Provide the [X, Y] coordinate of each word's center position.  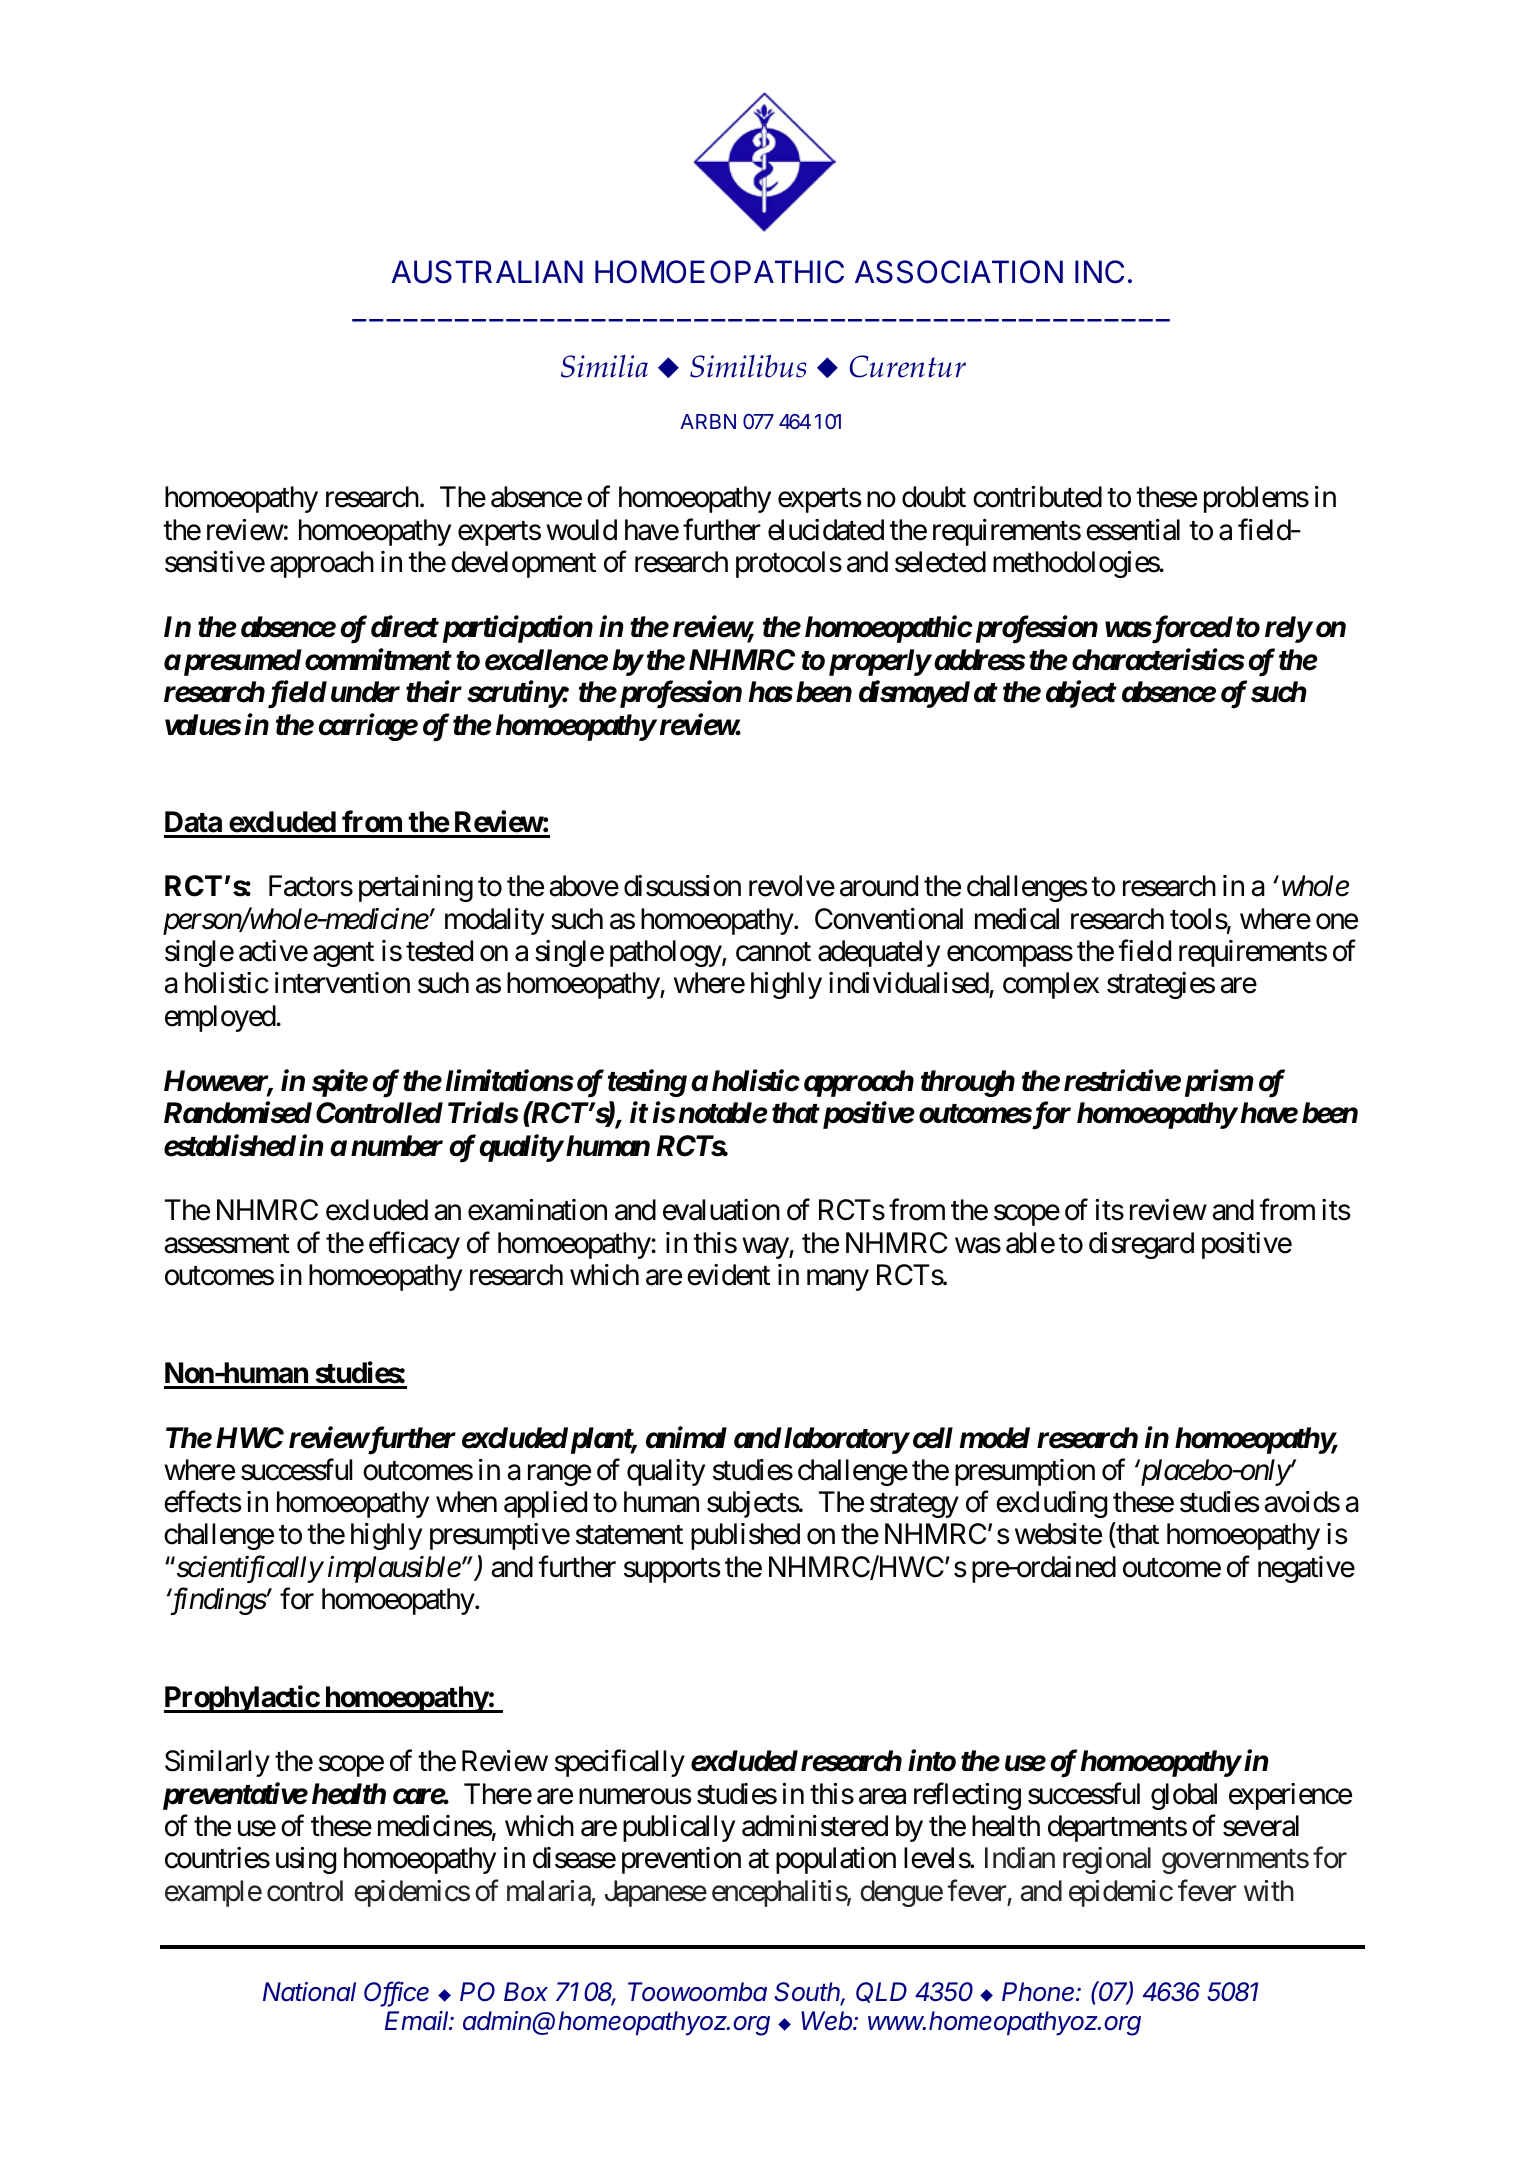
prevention [681, 1860]
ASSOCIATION [959, 272]
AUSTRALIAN [487, 272]
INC [1099, 272]
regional [1107, 1860]
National [309, 1992]
